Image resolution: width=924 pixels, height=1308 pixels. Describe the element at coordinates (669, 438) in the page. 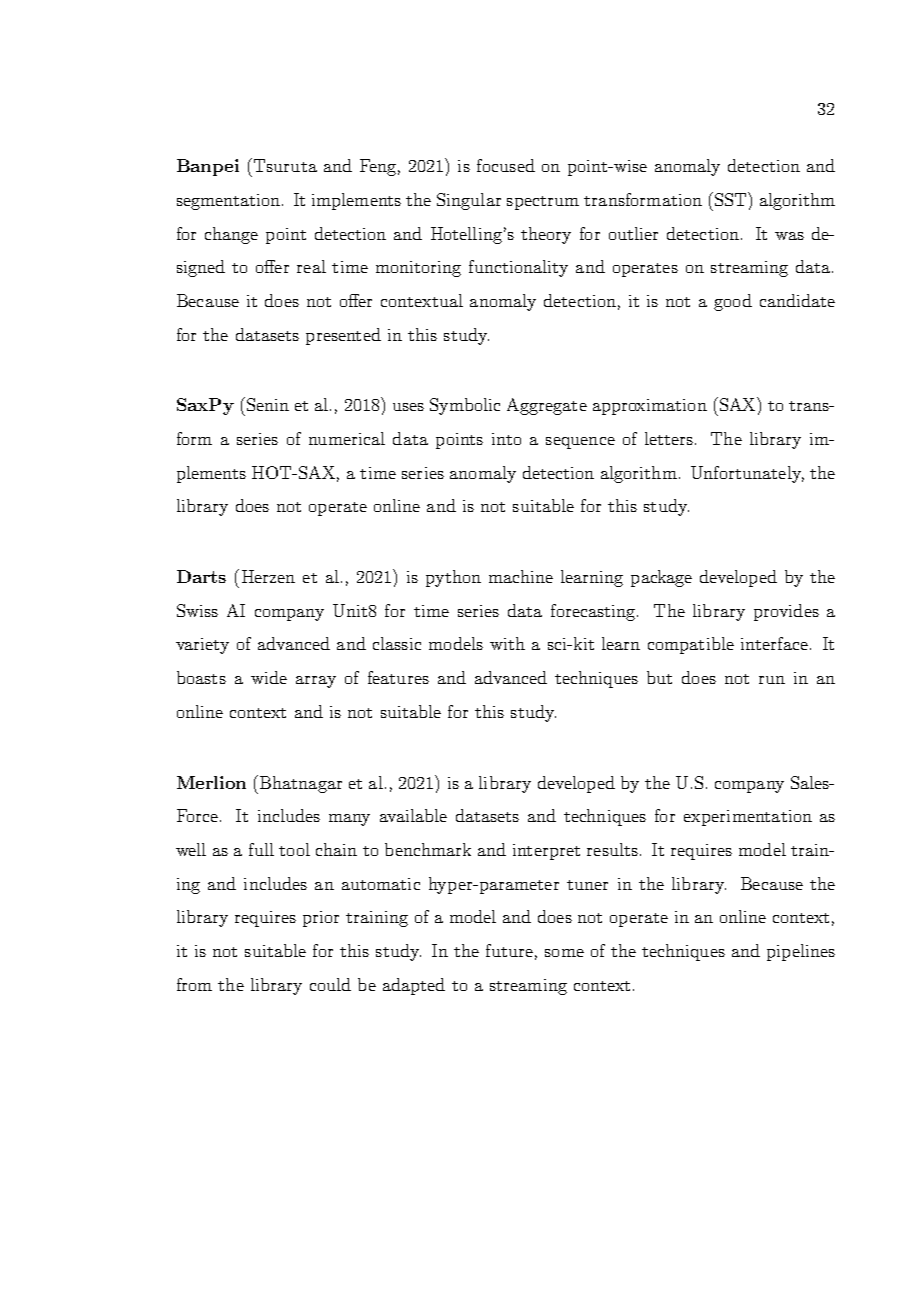

I see `letters` at that location.
